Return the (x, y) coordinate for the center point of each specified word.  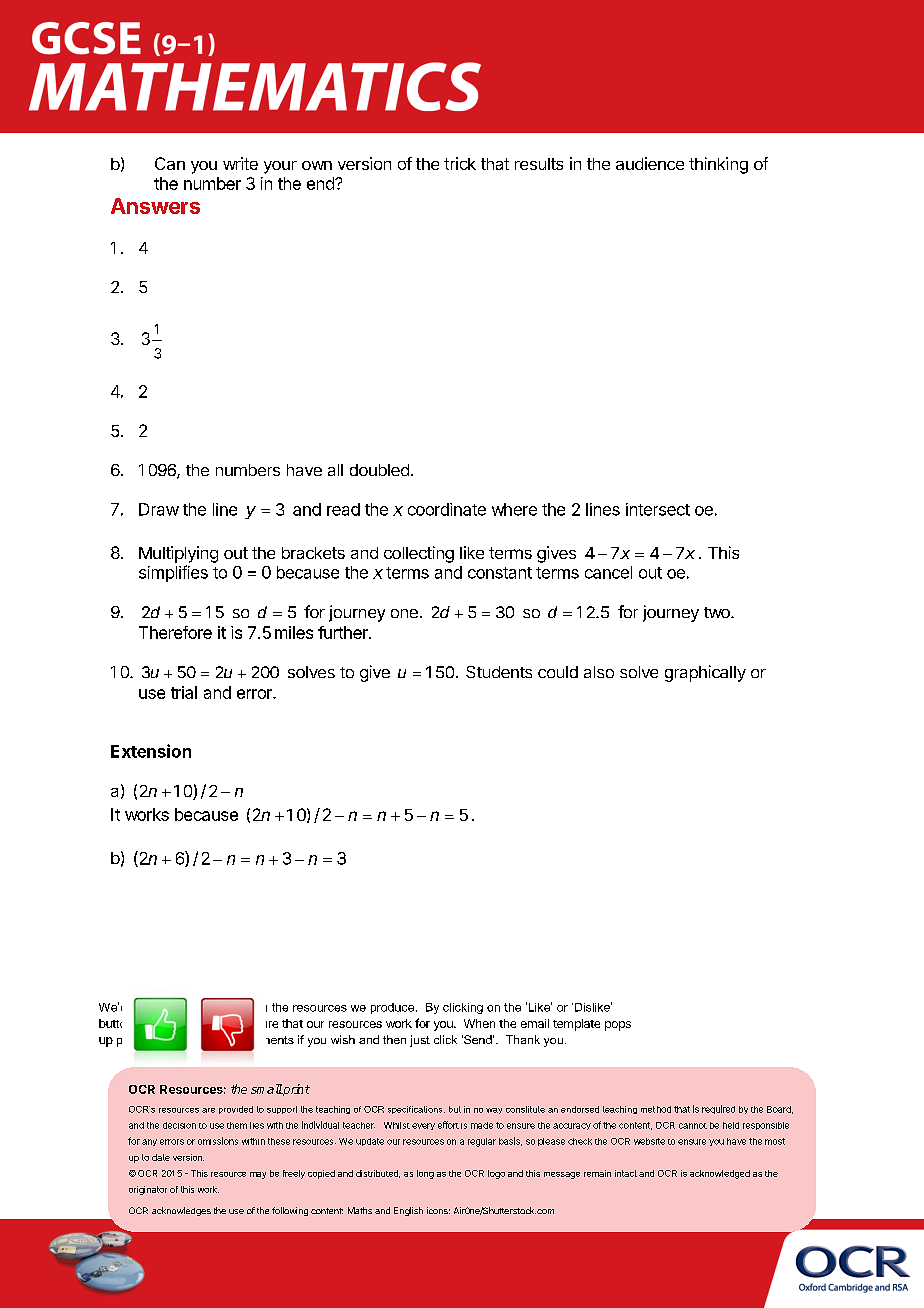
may (258, 1175)
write (240, 163)
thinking (718, 165)
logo (496, 1174)
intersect (658, 509)
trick (460, 163)
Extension (151, 751)
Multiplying (178, 554)
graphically (705, 673)
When (479, 1023)
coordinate (447, 509)
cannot (693, 1126)
